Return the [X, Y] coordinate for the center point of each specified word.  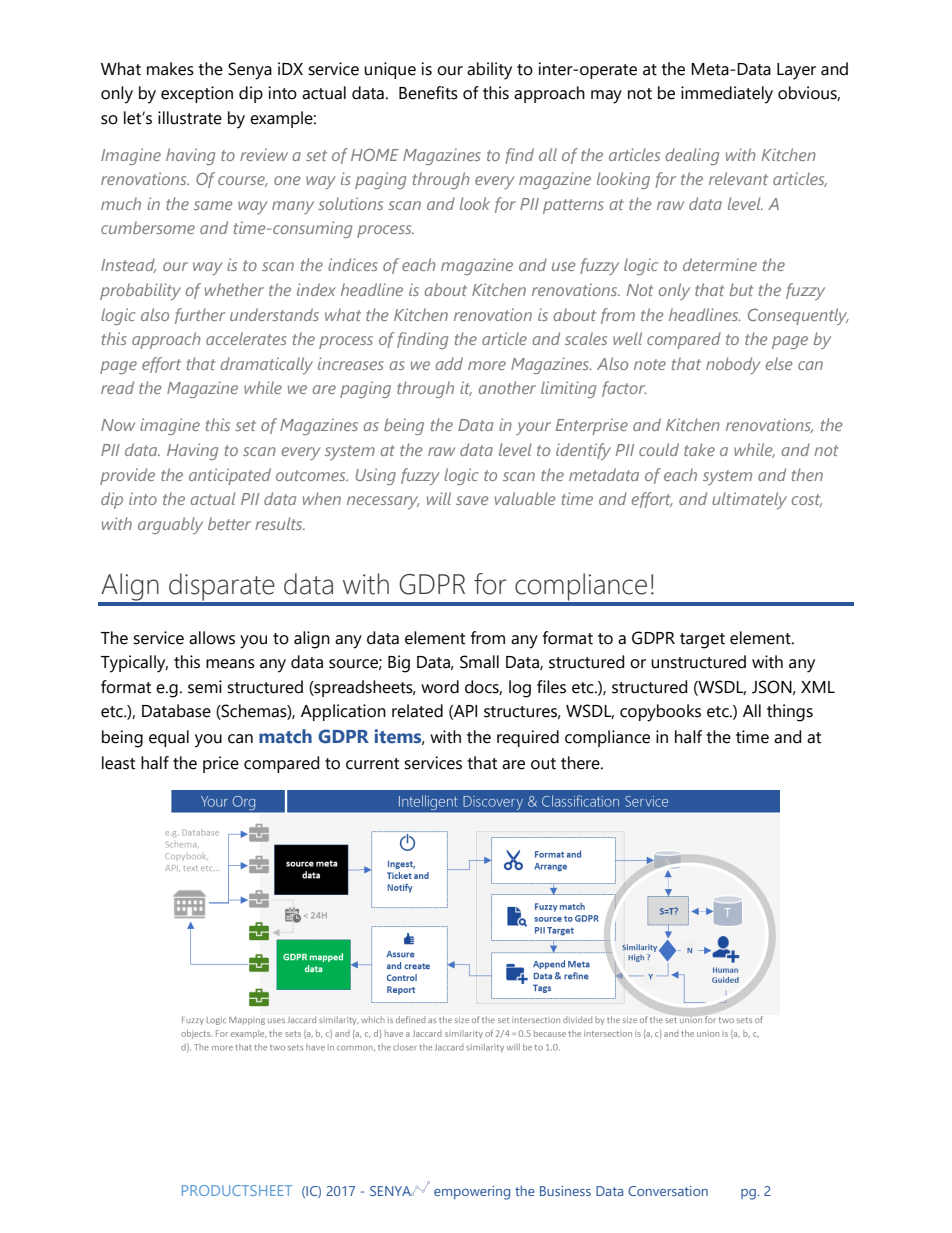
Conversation [668, 1191]
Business [565, 1191]
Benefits [428, 93]
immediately [727, 95]
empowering [472, 1193]
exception [197, 94]
